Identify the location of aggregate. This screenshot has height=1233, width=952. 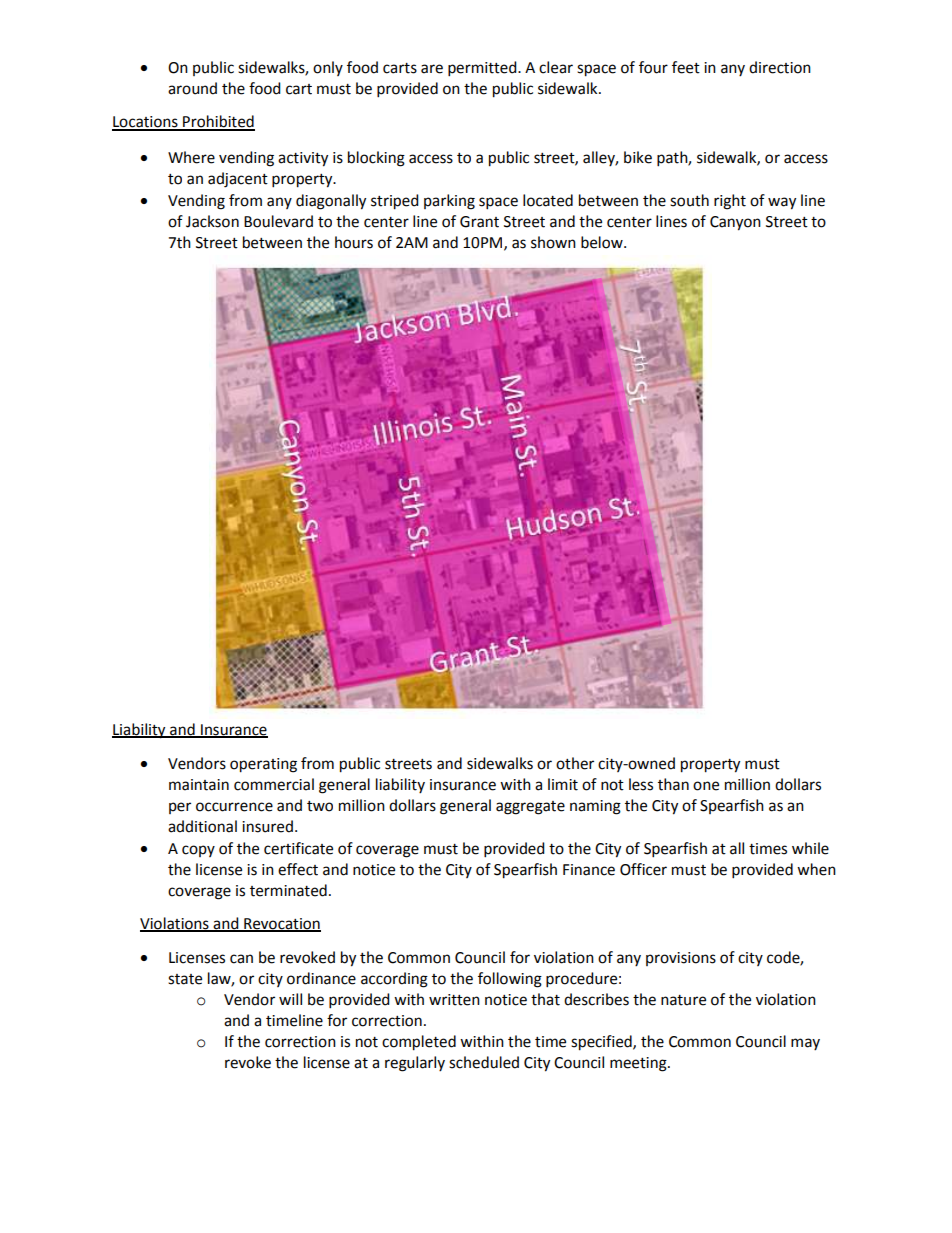
(530, 808).
